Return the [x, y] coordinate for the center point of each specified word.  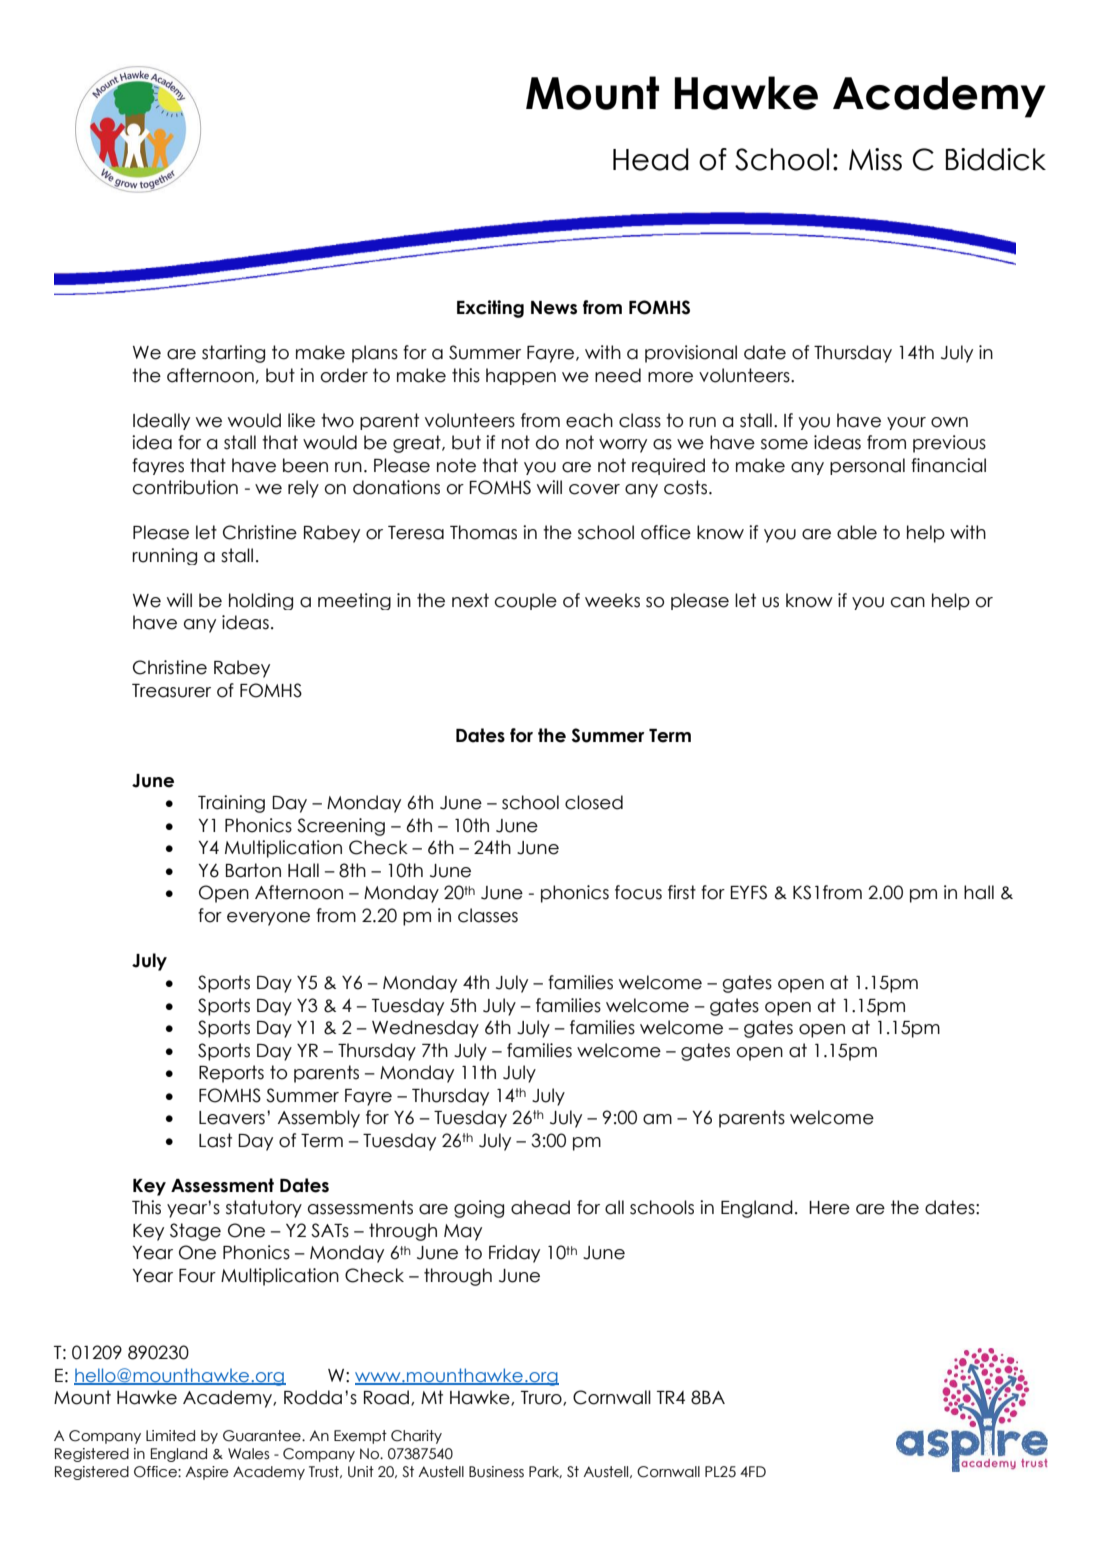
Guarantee [263, 1436]
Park [545, 1472]
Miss [875, 159]
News [554, 308]
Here [829, 1208]
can [908, 602]
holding [261, 601]
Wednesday [425, 1029]
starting [233, 354]
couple [526, 601]
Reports [231, 1074]
